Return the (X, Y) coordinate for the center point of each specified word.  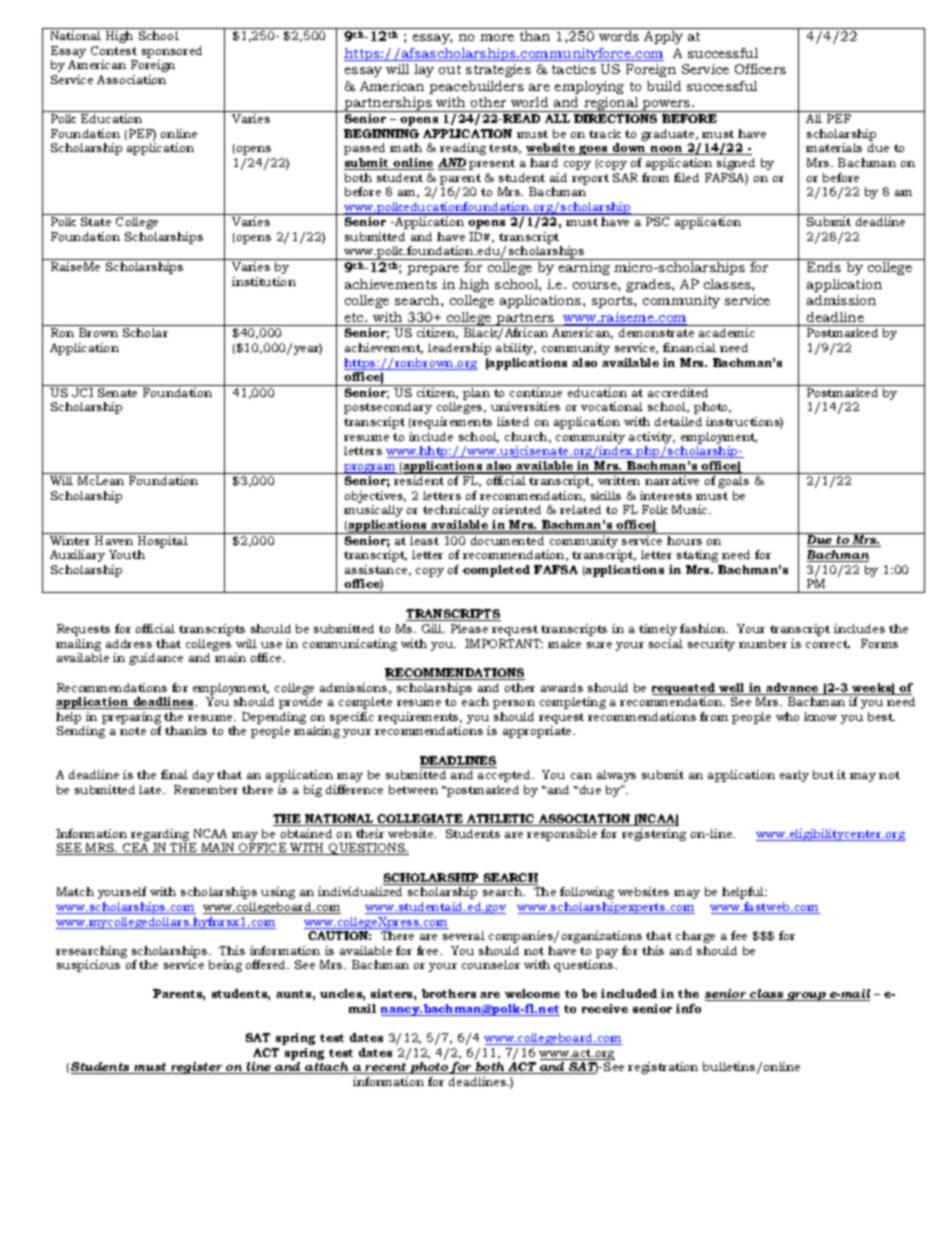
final (174, 774)
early (794, 776)
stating (697, 556)
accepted (505, 776)
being (225, 966)
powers (667, 106)
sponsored (172, 52)
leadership (459, 349)
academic (727, 332)
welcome (532, 993)
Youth (127, 554)
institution (264, 281)
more (497, 37)
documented (507, 540)
